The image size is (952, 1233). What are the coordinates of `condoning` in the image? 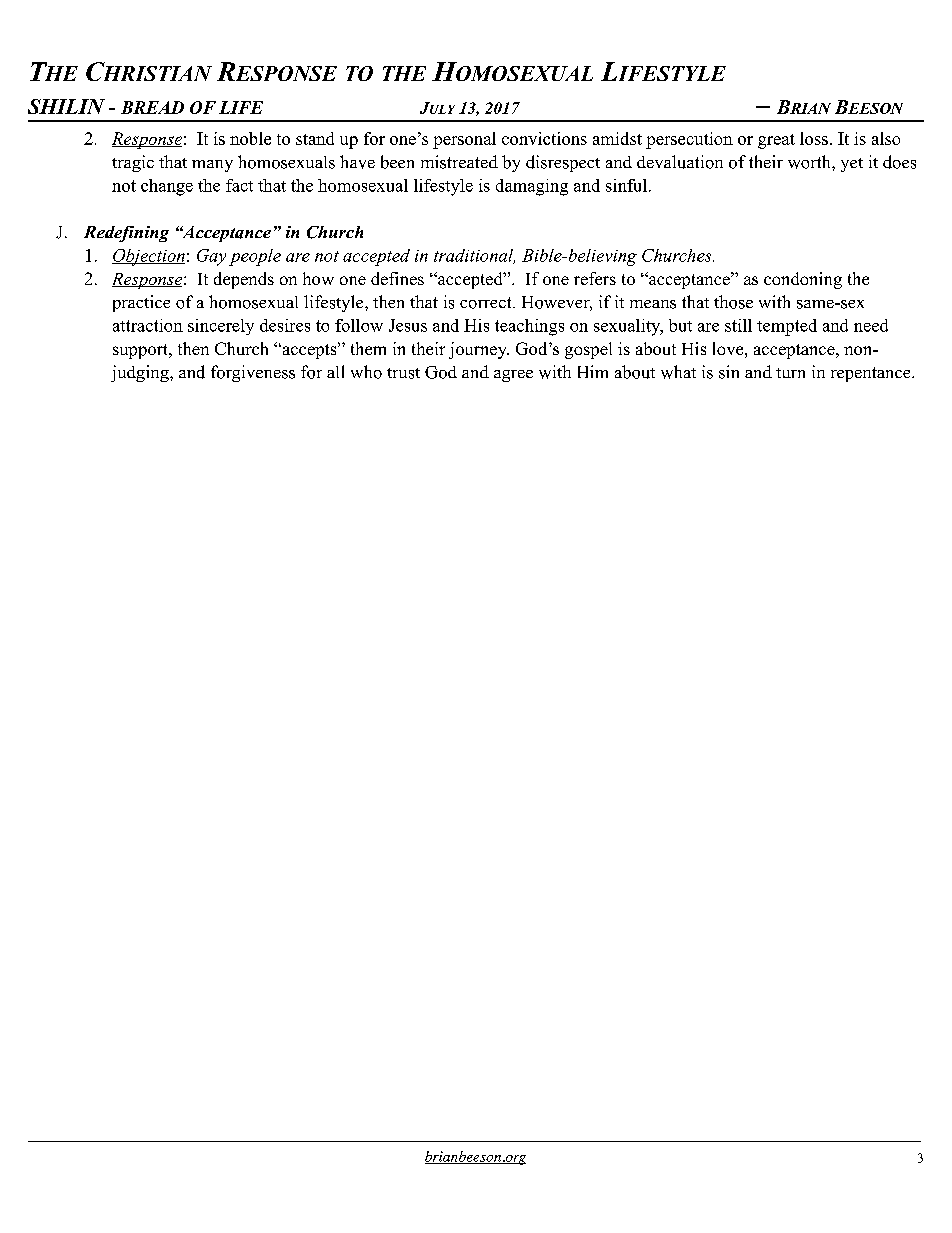 It's located at (803, 280).
